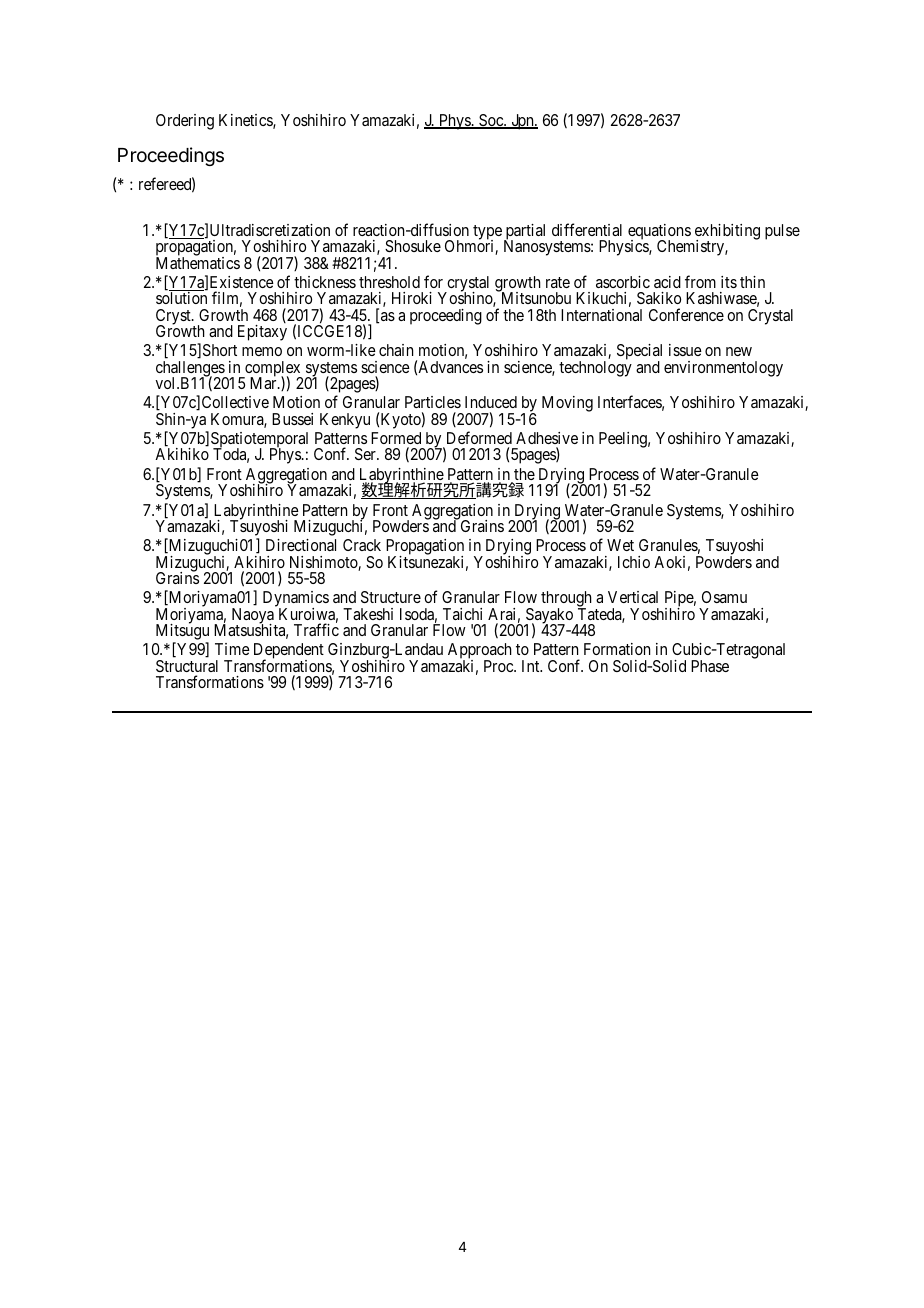  Describe the element at coordinates (185, 122) in the screenshot. I see `Ordering` at that location.
